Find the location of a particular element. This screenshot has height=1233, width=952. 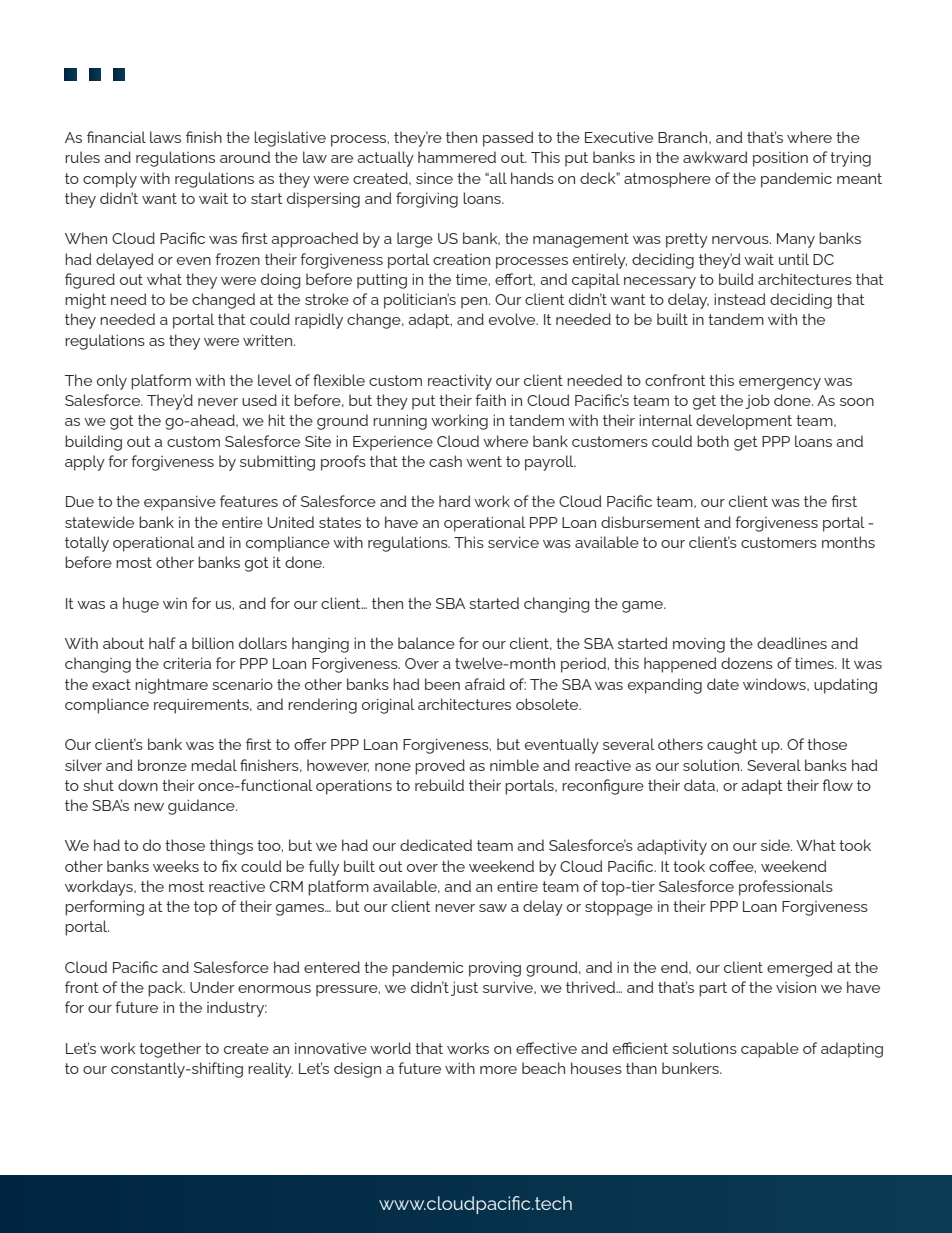

side is located at coordinates (776, 845).
